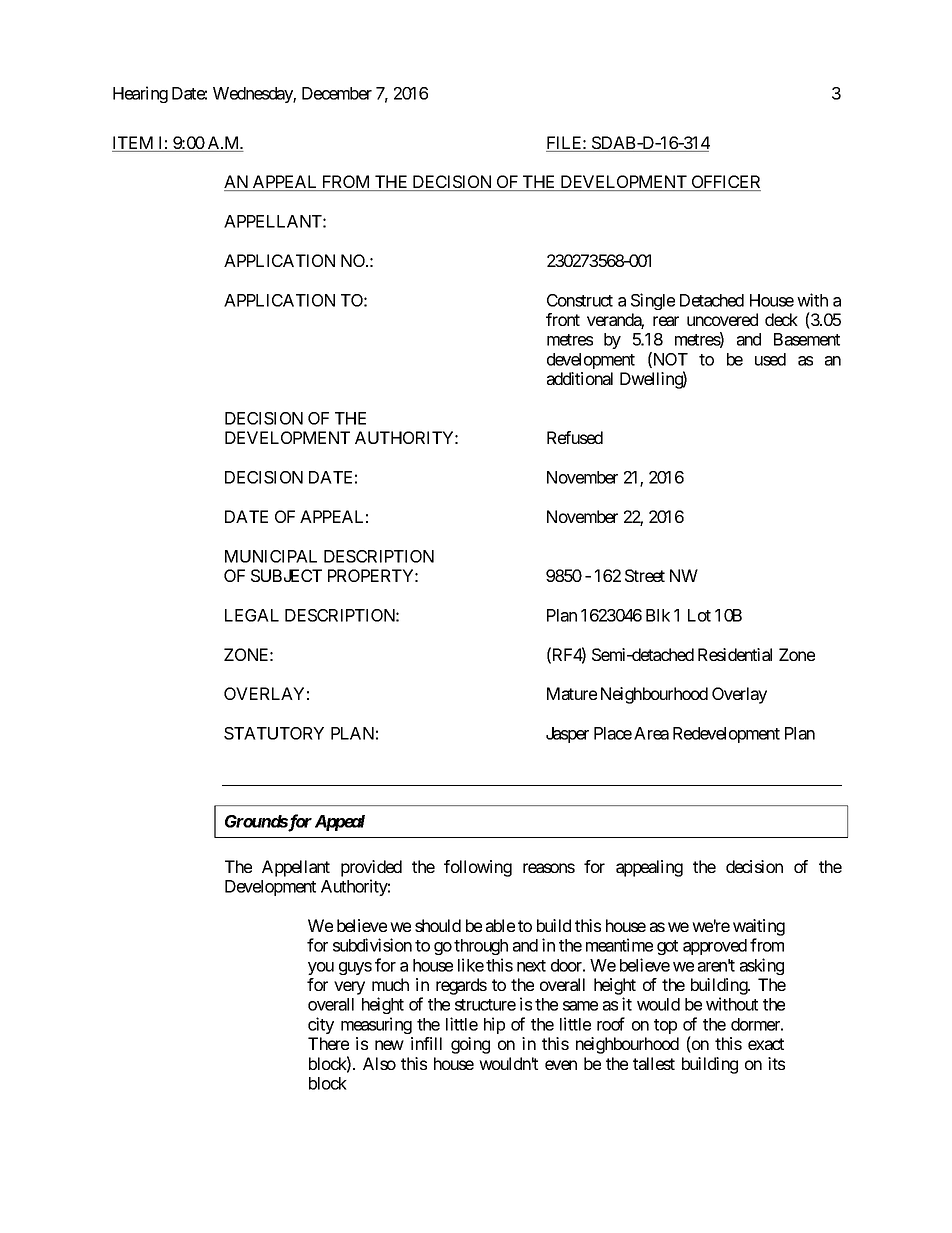 The height and width of the screenshot is (1233, 952). I want to click on OFFICER, so click(725, 183).
